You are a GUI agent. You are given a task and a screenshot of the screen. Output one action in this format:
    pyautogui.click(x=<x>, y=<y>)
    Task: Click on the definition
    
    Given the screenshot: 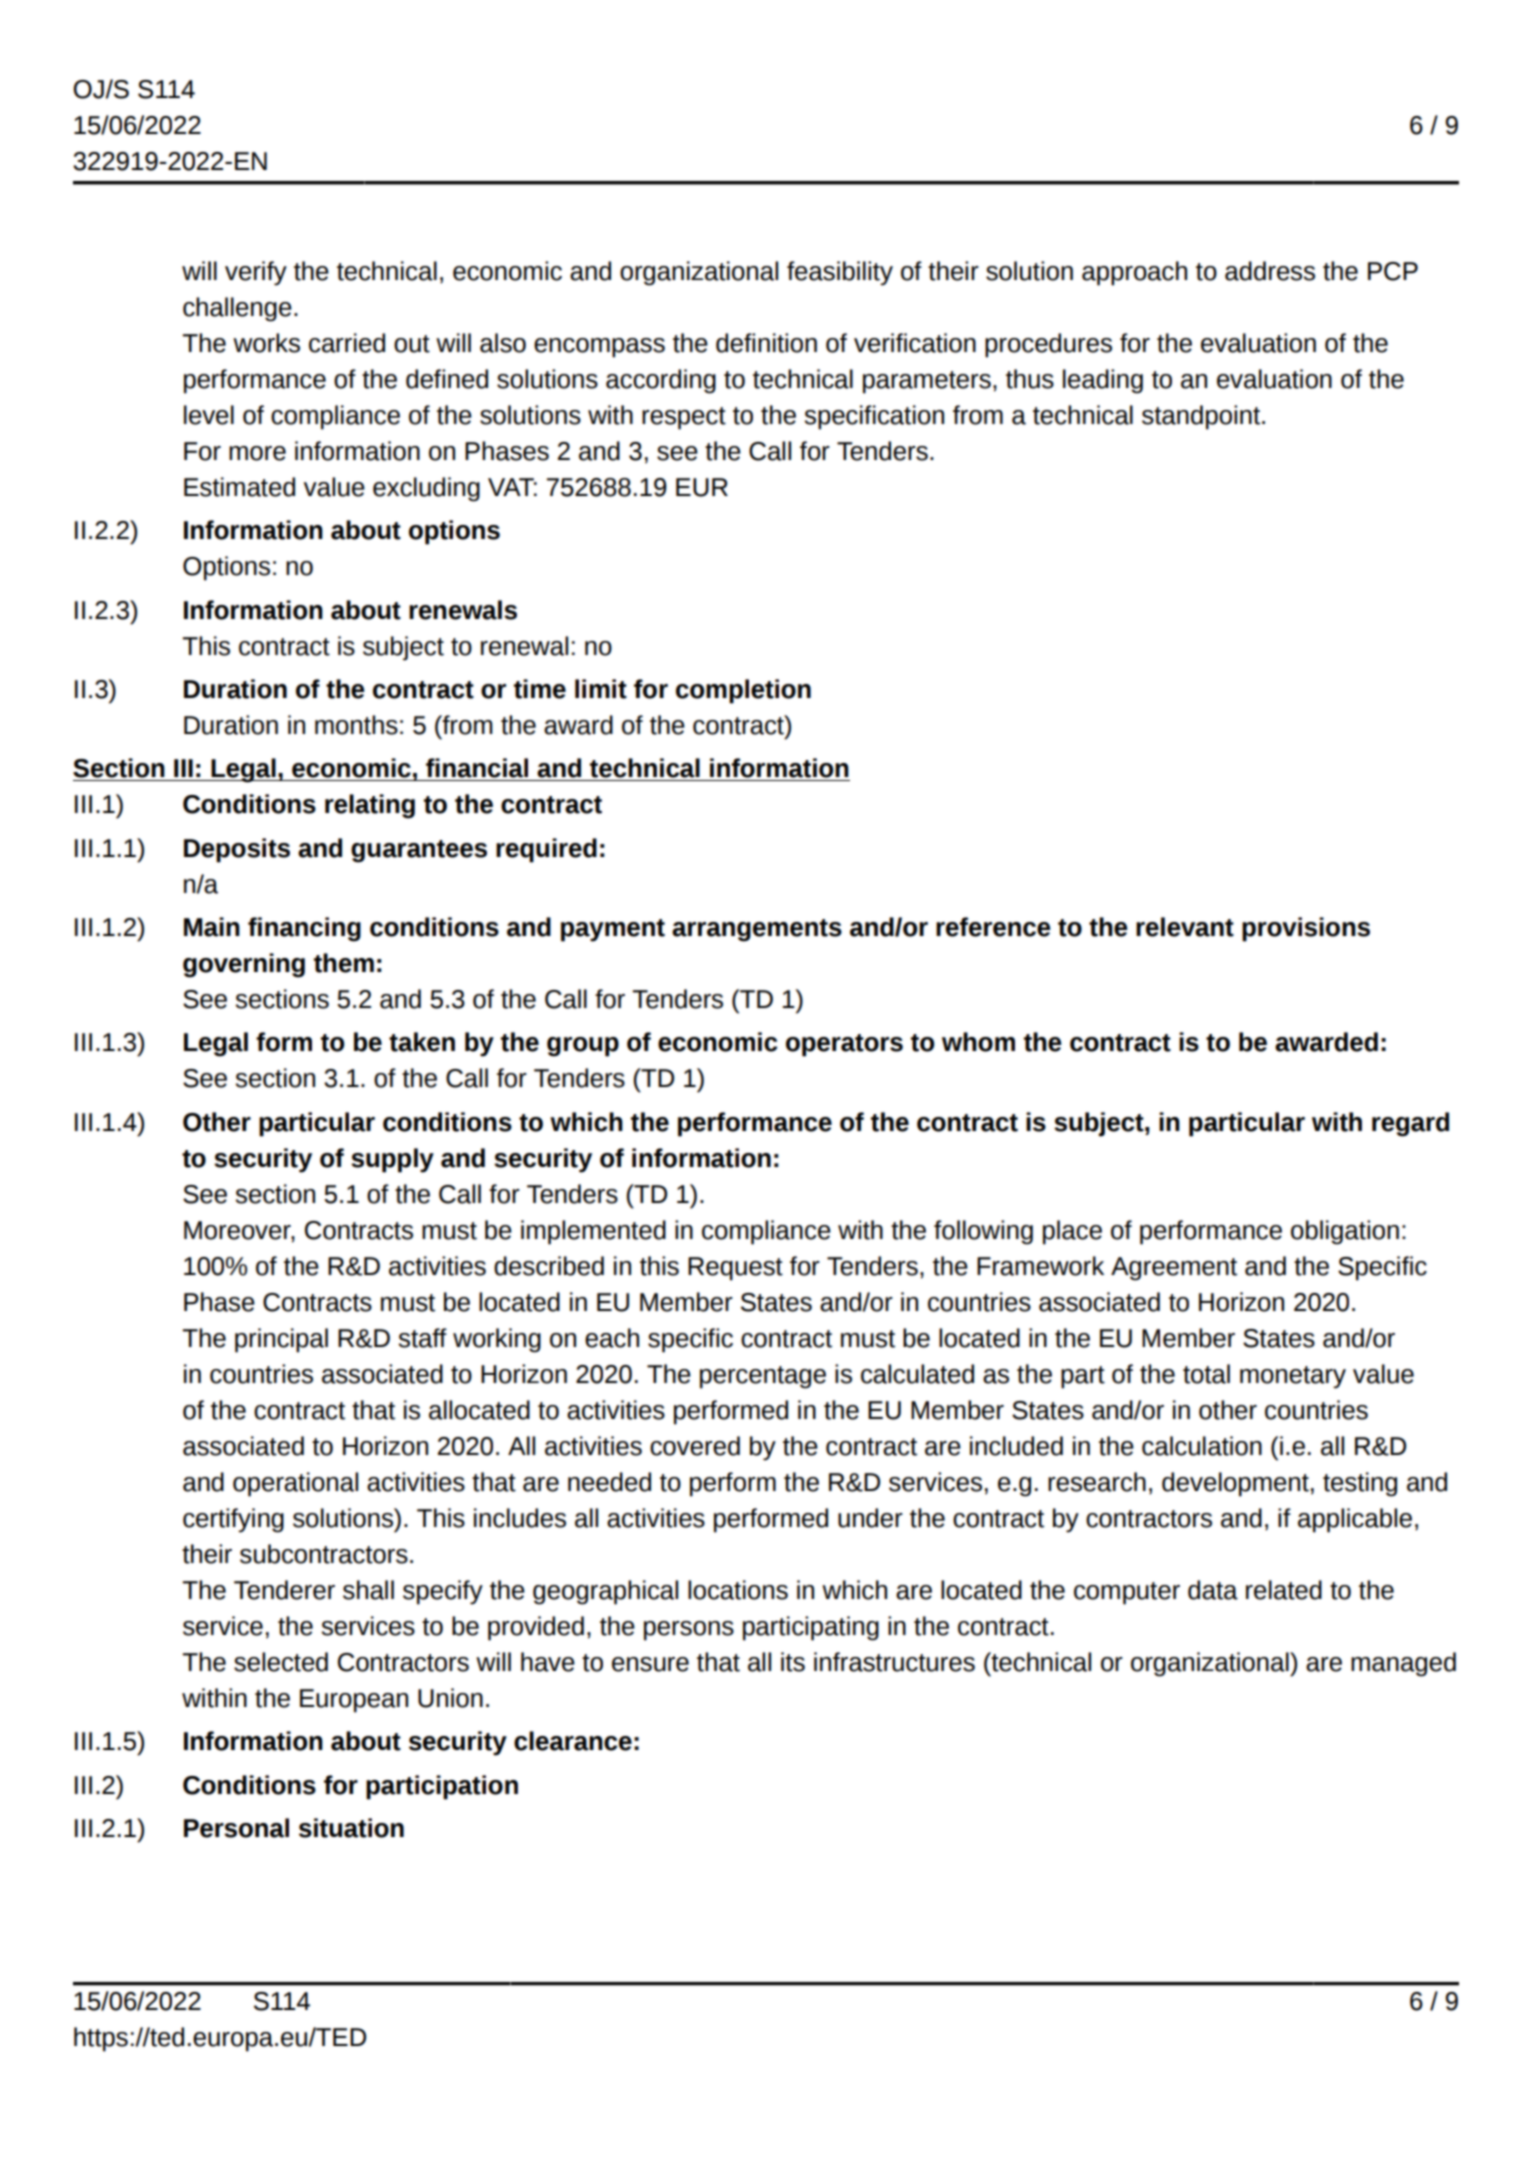 What is the action you would take?
    pyautogui.click(x=766, y=343)
